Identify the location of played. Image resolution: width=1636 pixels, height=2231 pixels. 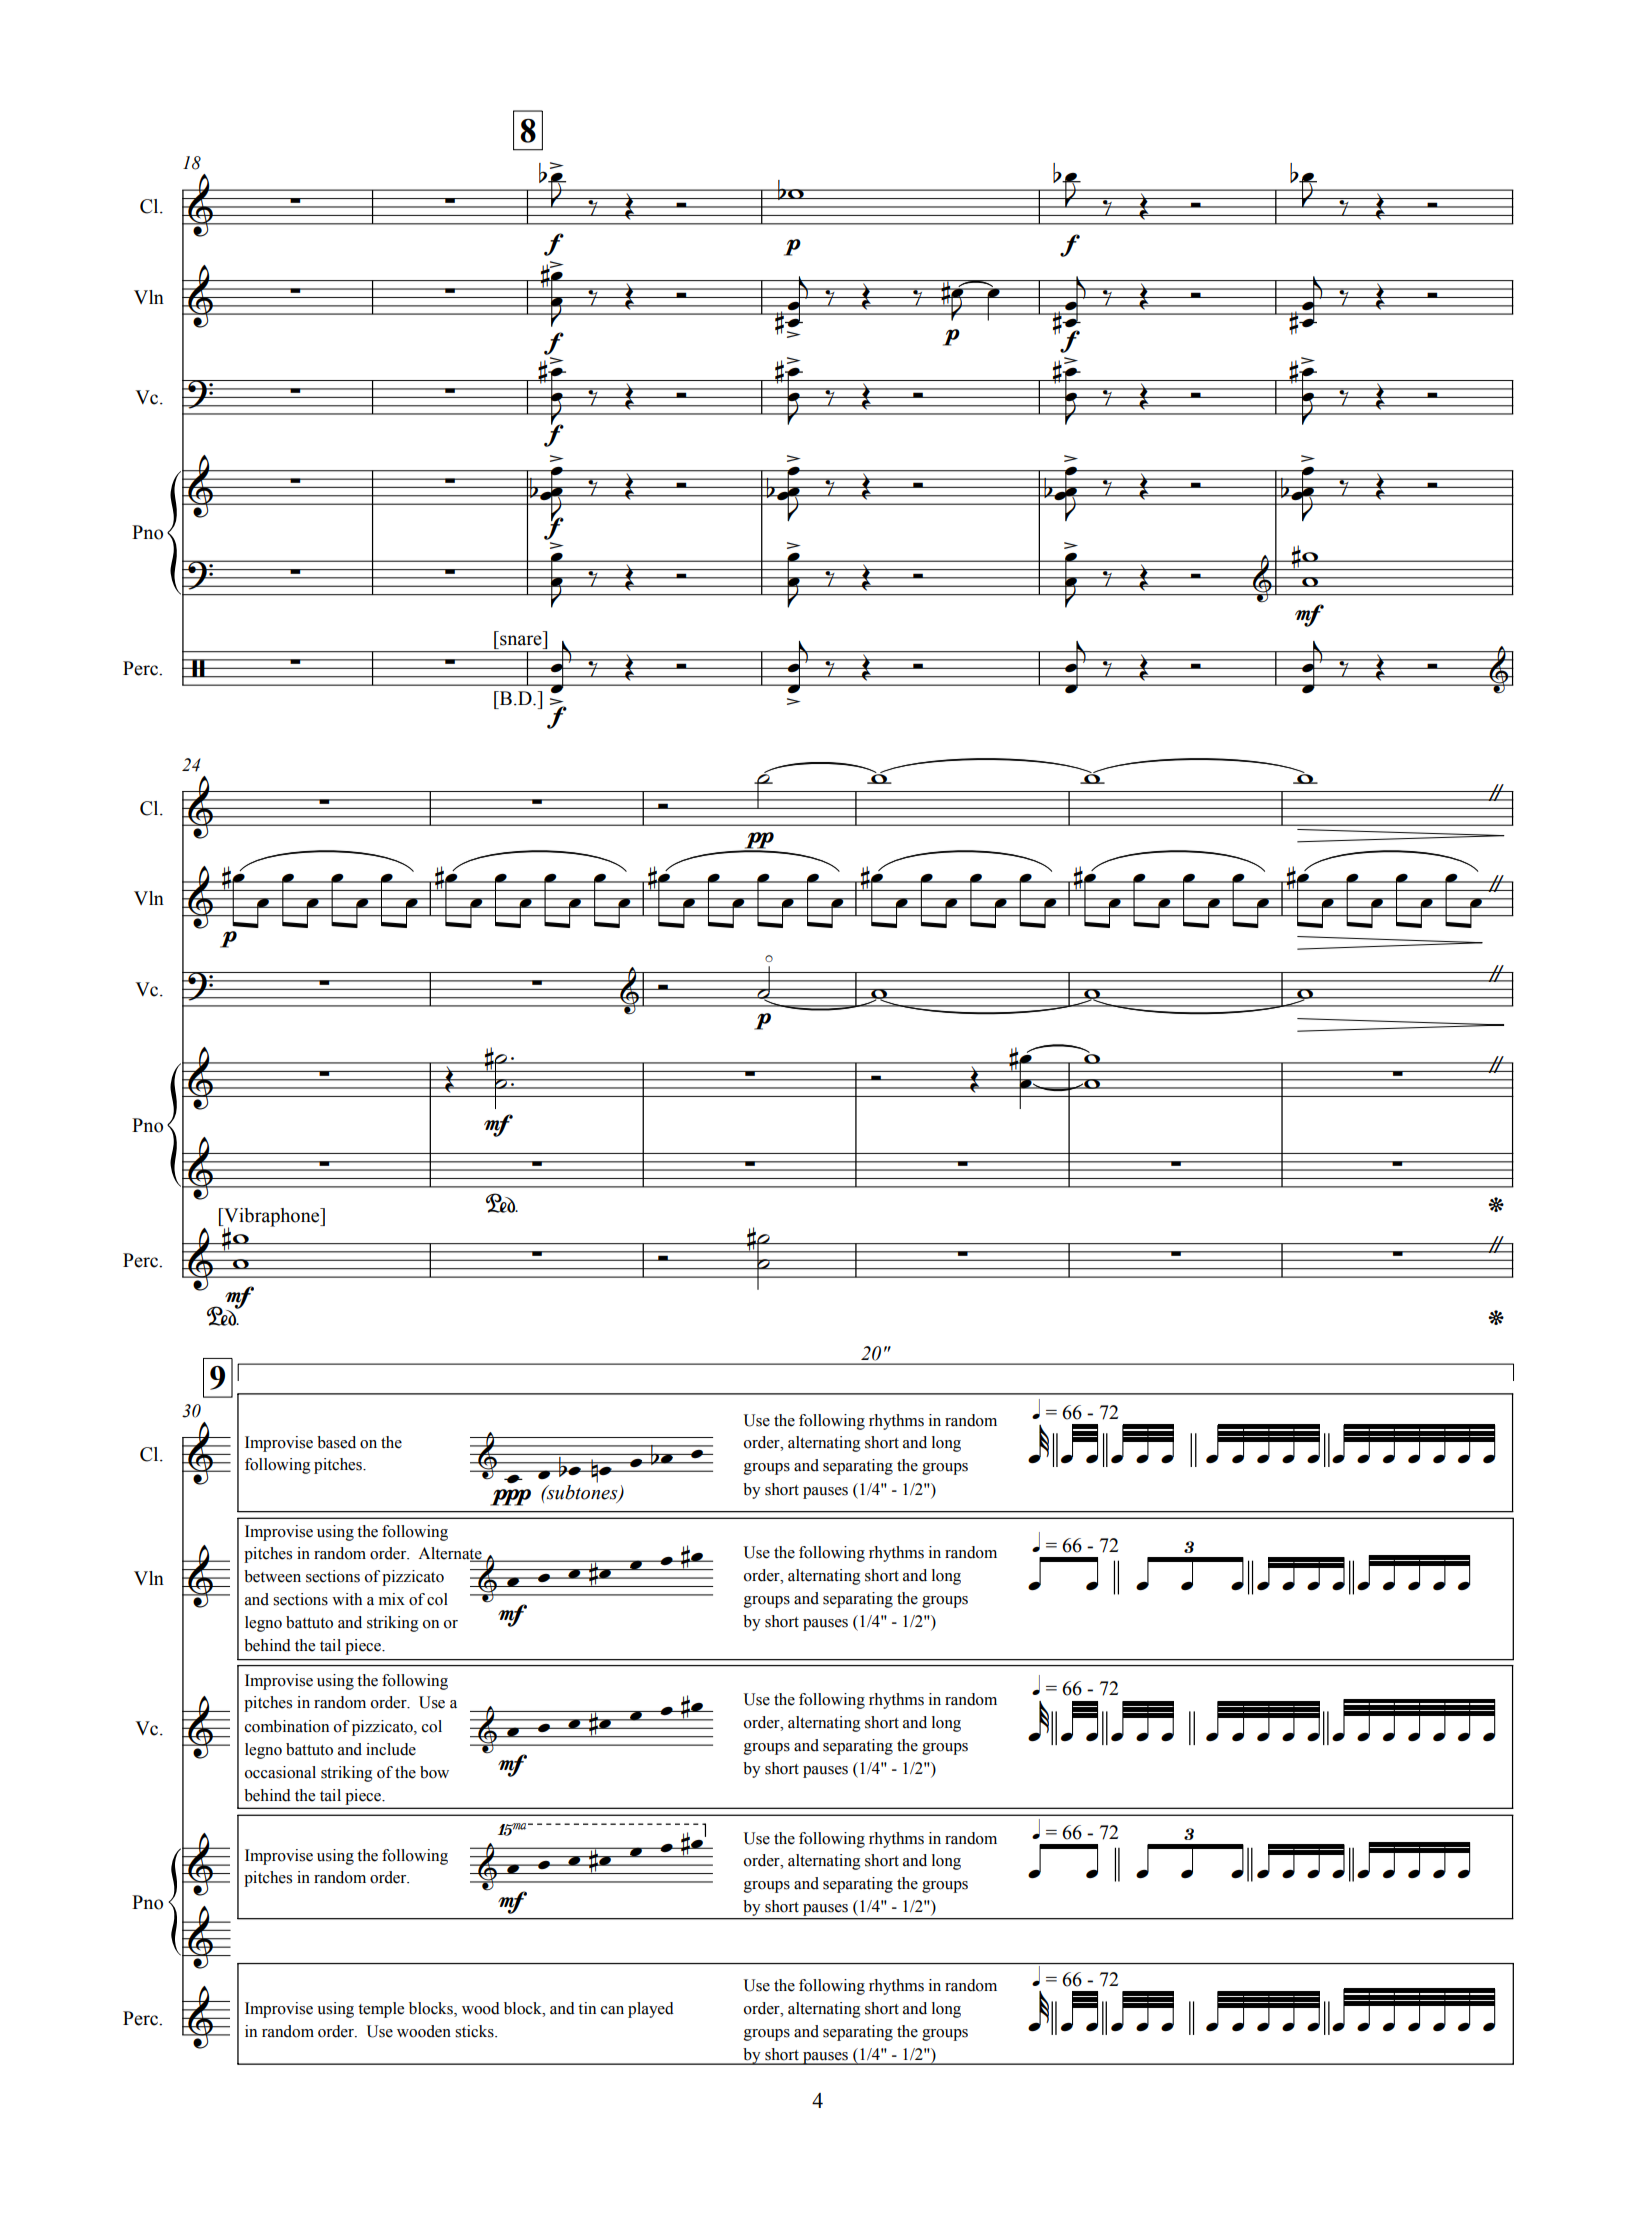
(651, 2010).
